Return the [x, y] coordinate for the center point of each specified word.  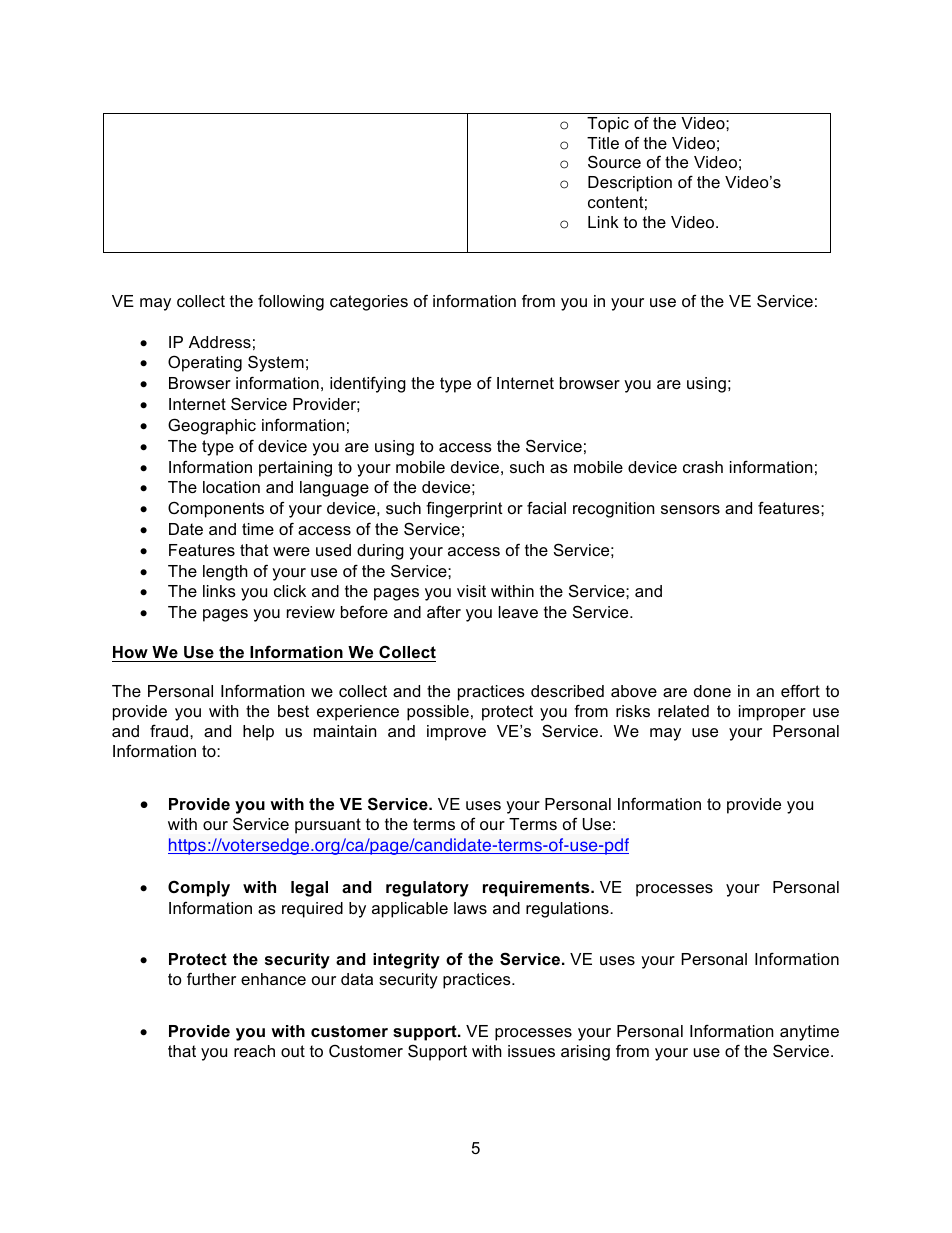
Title [603, 143]
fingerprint [464, 509]
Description [630, 184]
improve [456, 733]
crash [703, 467]
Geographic [212, 426]
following [291, 302]
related [683, 711]
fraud [169, 730]
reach [254, 1051]
